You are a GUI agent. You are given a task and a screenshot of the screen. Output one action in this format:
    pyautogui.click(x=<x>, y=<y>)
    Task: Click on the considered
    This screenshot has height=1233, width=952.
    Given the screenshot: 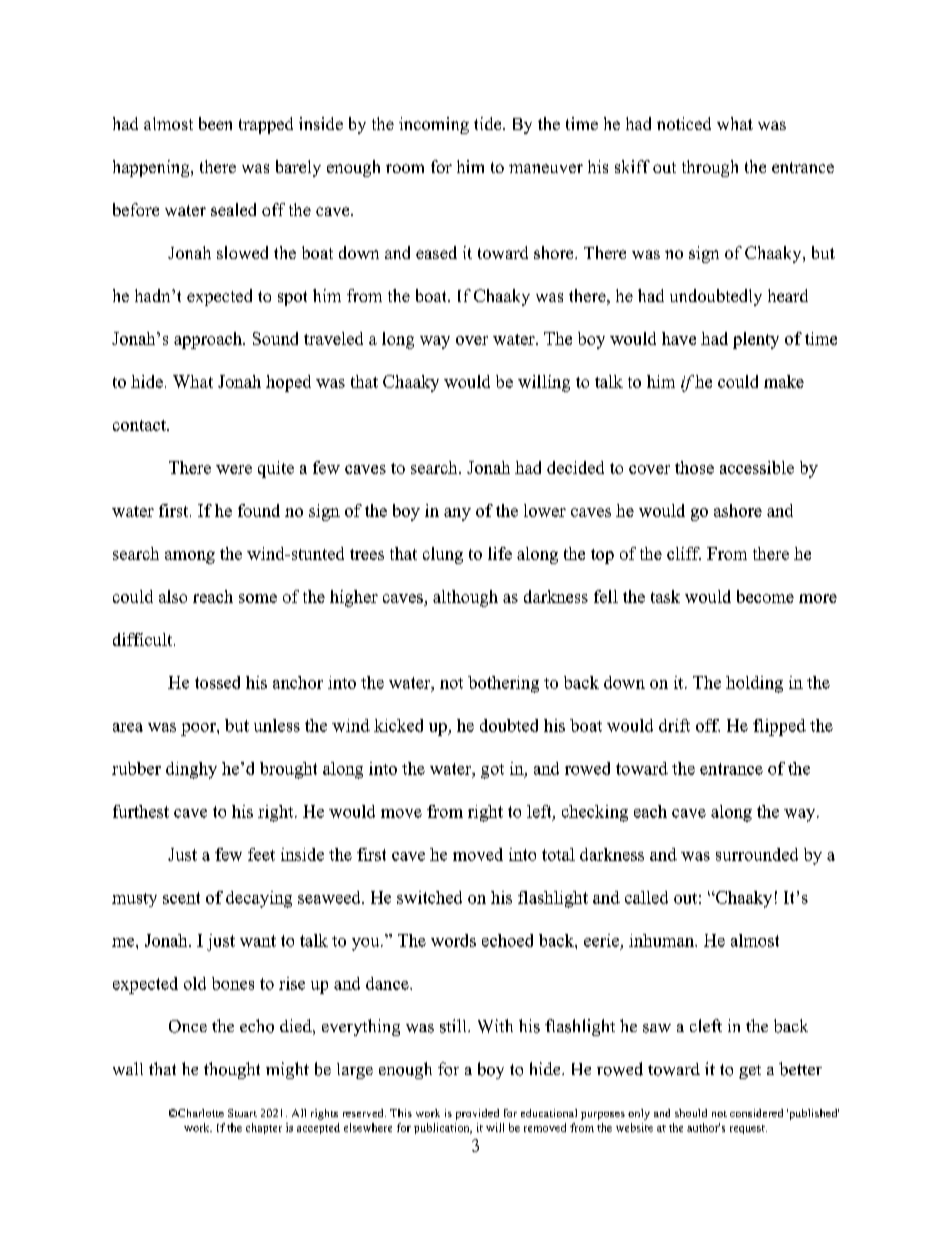 What is the action you would take?
    pyautogui.click(x=756, y=1113)
